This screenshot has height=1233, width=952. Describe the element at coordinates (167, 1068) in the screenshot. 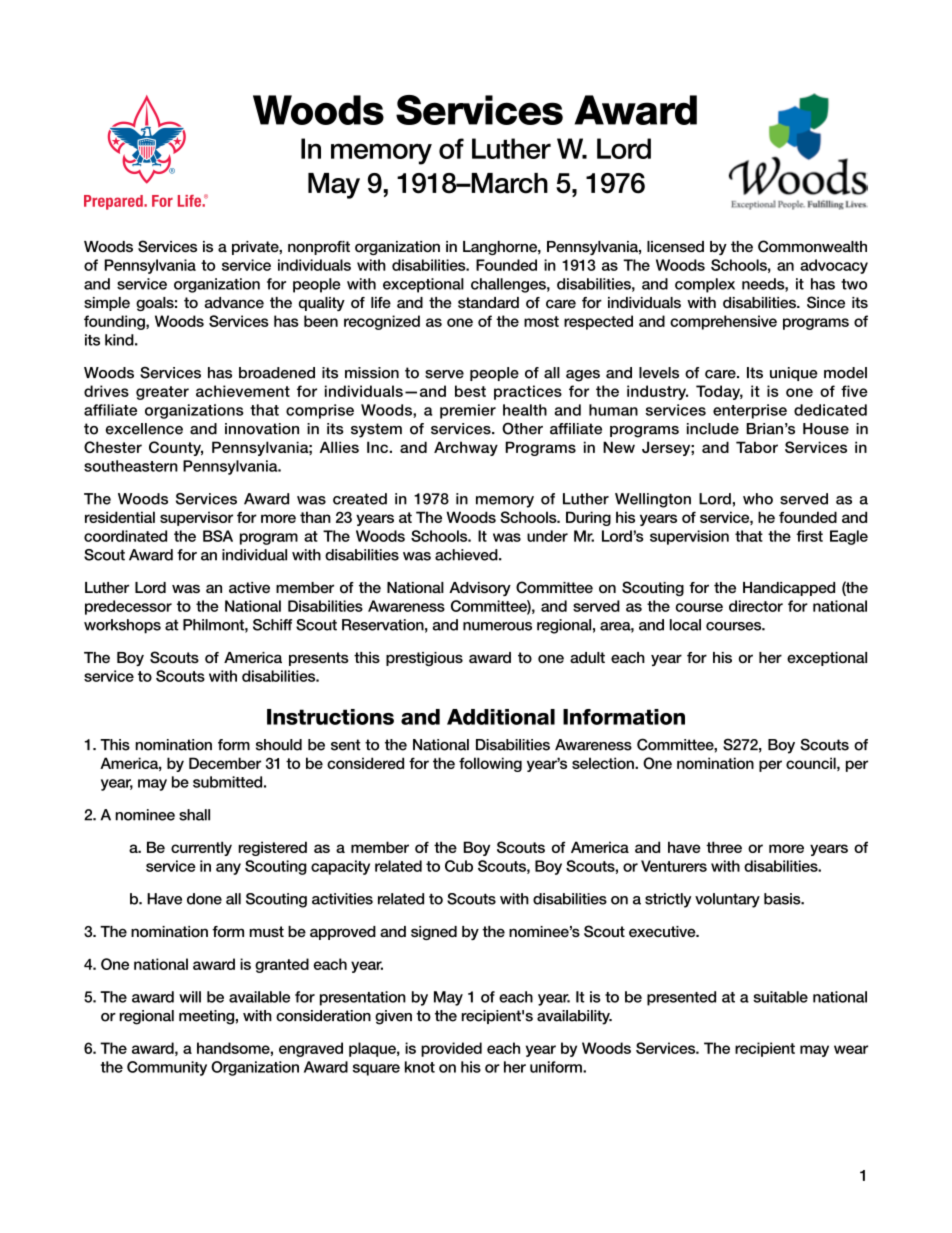

I see `Community` at that location.
